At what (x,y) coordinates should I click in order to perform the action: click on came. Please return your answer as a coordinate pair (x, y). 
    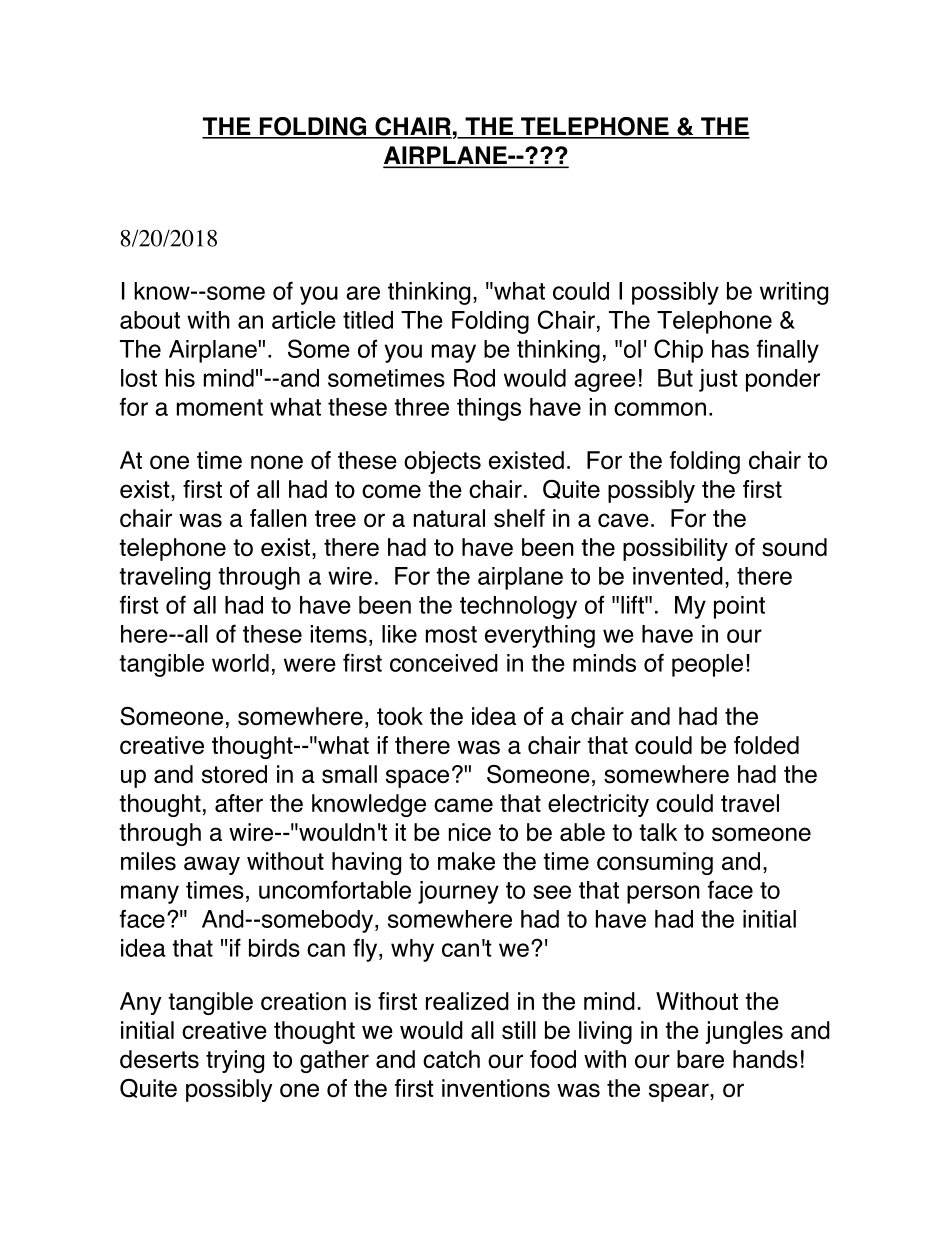
    Looking at the image, I should click on (463, 805).
